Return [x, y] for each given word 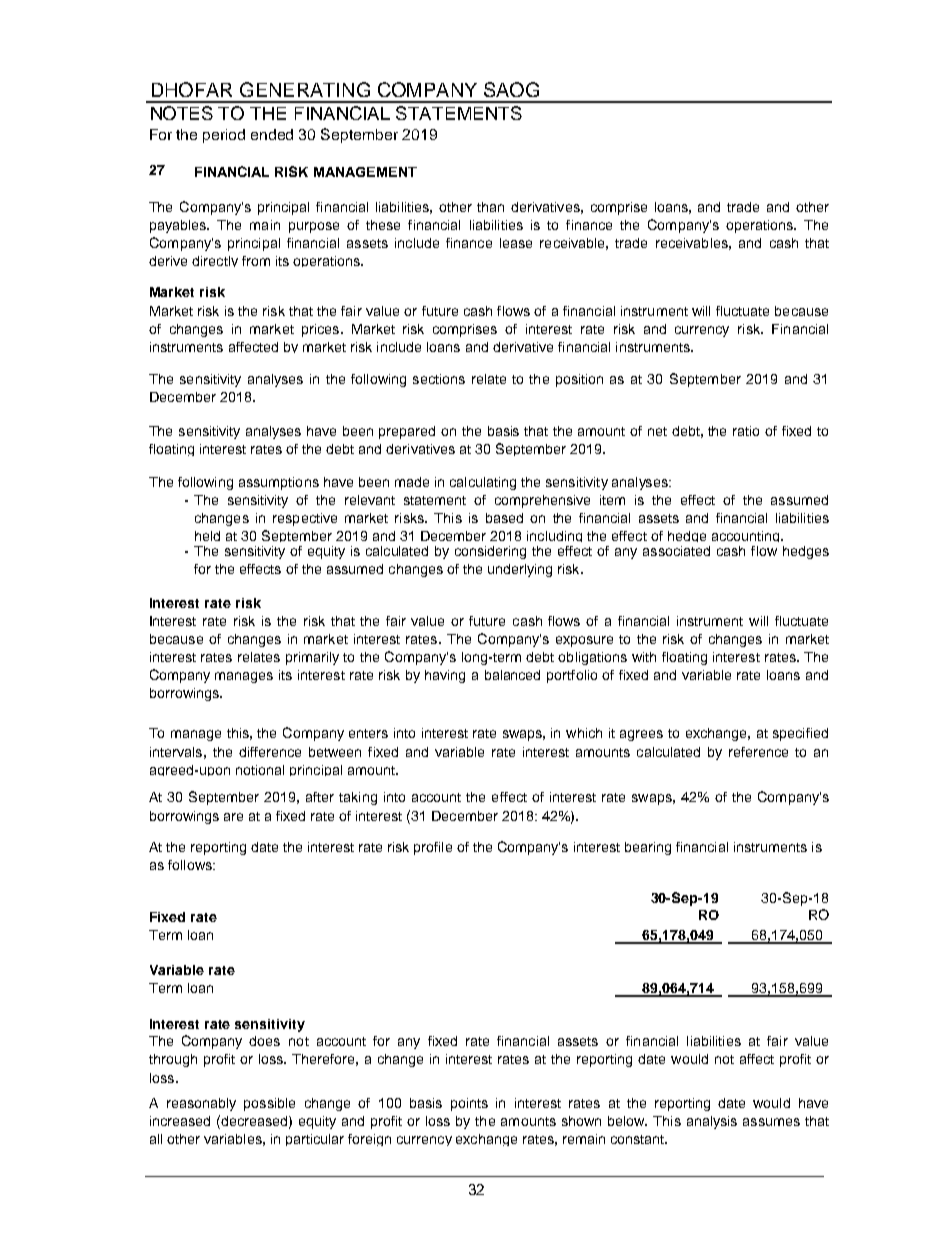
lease [516, 243]
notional [260, 770]
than [490, 207]
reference [758, 752]
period [224, 136]
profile [433, 848]
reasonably [201, 1104]
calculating [483, 483]
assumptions [279, 483]
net [657, 431]
